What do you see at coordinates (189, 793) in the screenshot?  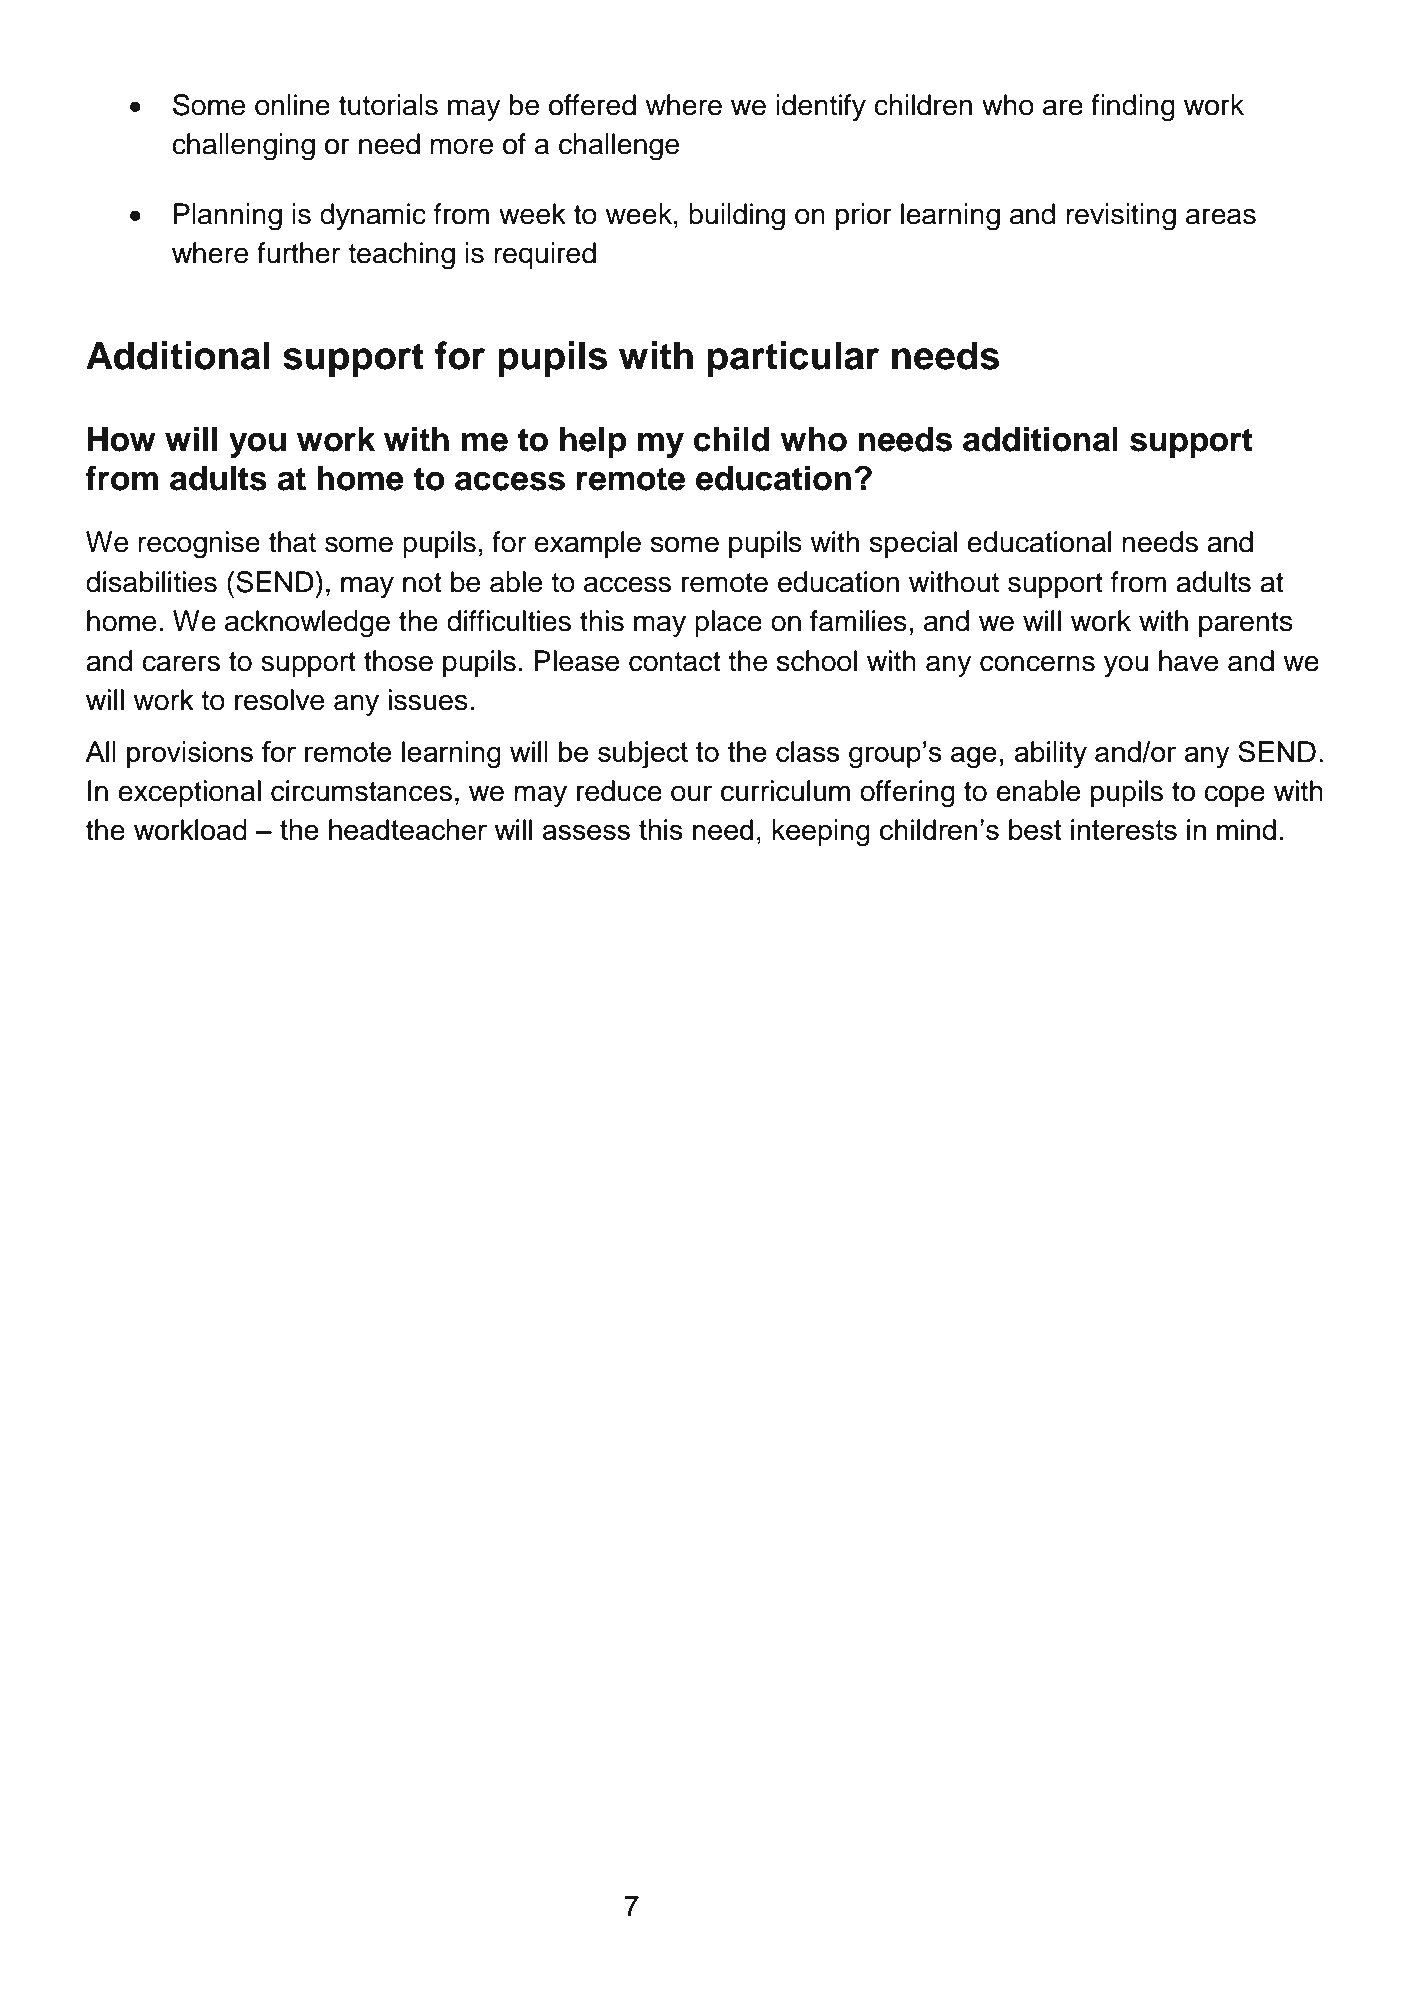 I see `exceptional` at bounding box center [189, 793].
